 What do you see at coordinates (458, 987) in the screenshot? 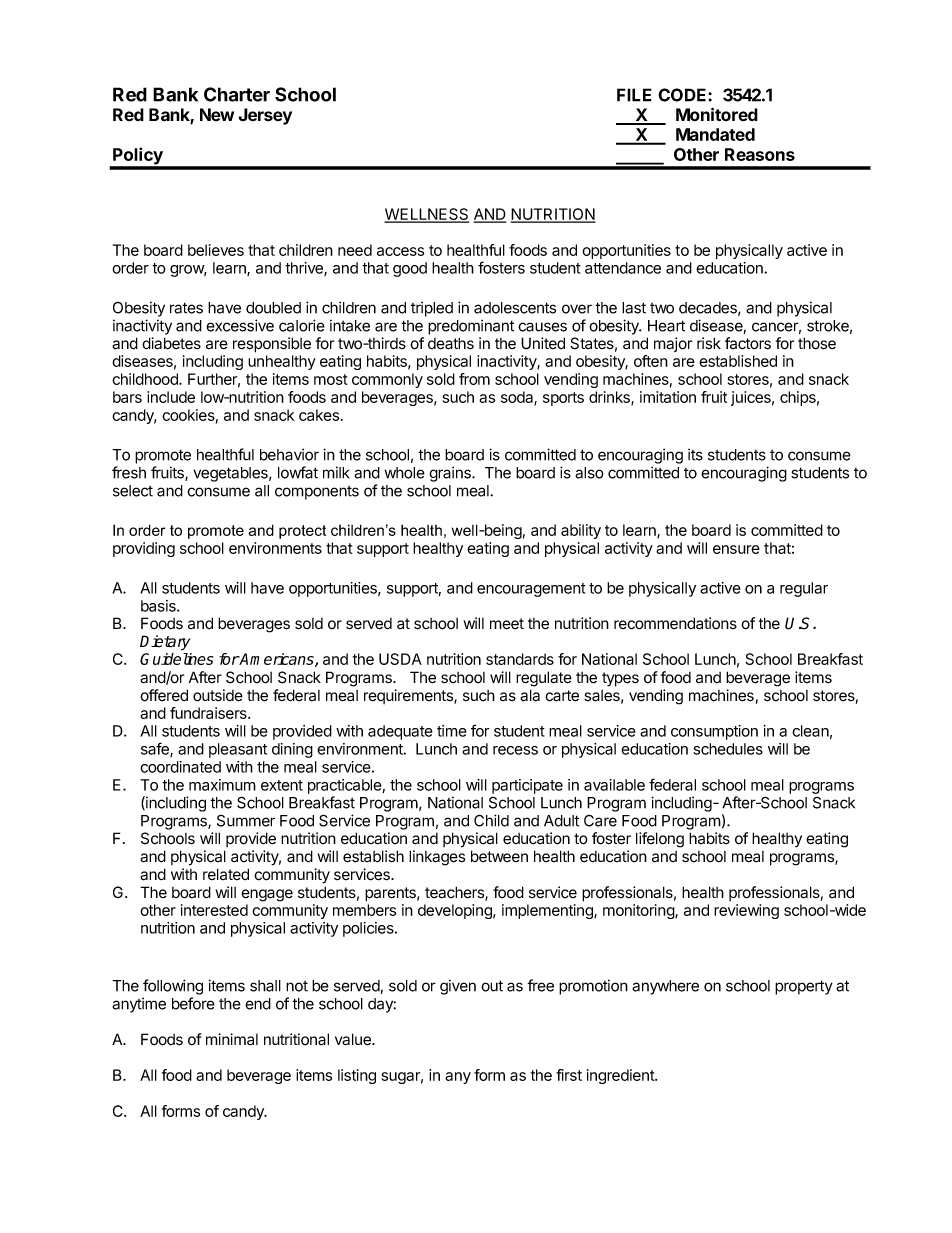
I see `given` at bounding box center [458, 987].
